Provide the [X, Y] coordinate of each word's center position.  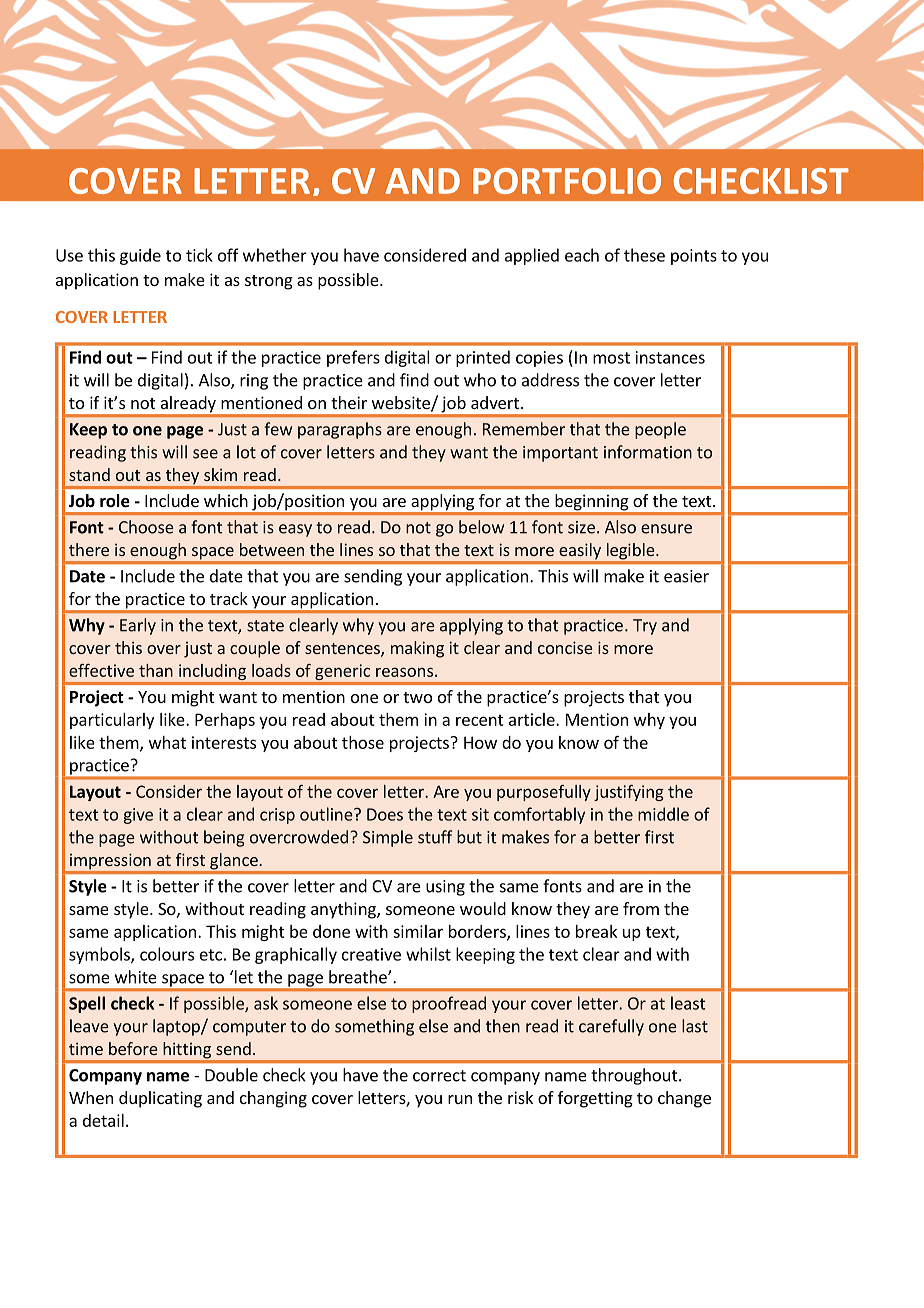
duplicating [160, 1099]
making [417, 649]
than [156, 670]
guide [140, 256]
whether [275, 255]
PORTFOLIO [567, 181]
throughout [635, 1076]
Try [645, 627]
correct [439, 1076]
